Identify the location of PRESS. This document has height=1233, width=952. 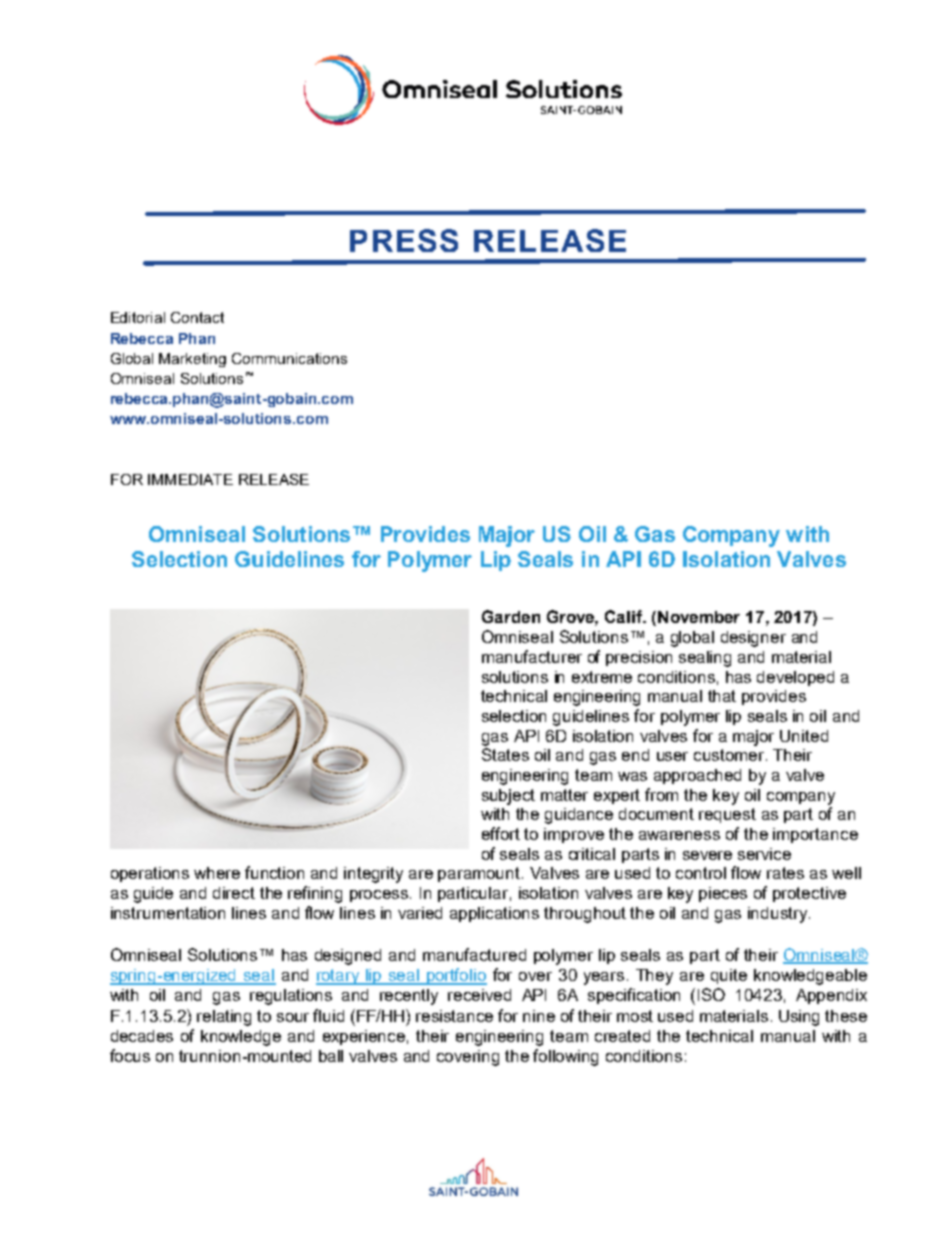
(404, 240).
